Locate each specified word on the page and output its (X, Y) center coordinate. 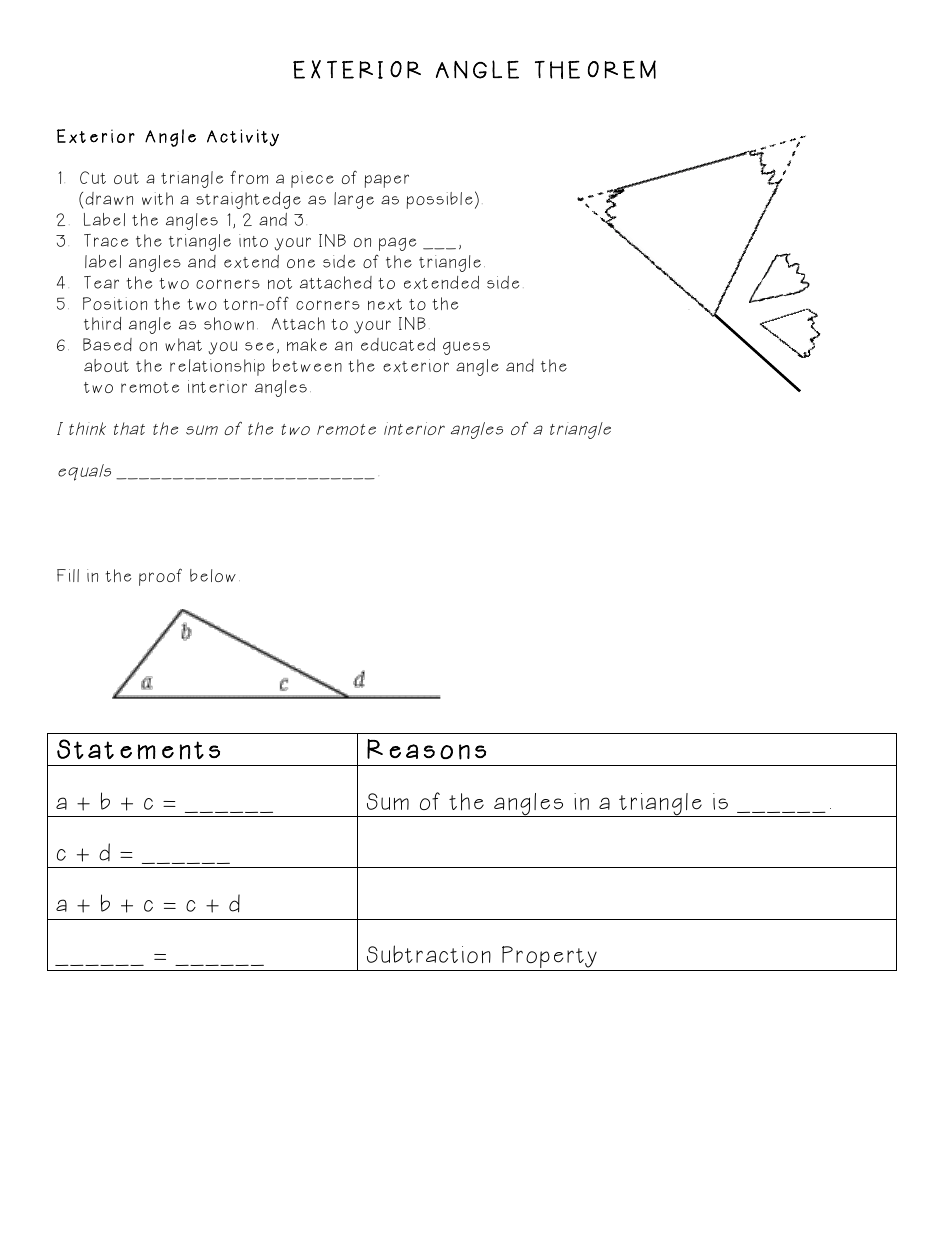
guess (466, 348)
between (307, 365)
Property (549, 958)
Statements (138, 749)
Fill (68, 575)
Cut (93, 177)
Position (115, 303)
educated (398, 344)
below (213, 575)
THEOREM (595, 69)
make (307, 344)
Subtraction (429, 954)
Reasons (426, 749)
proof (160, 577)
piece (312, 179)
